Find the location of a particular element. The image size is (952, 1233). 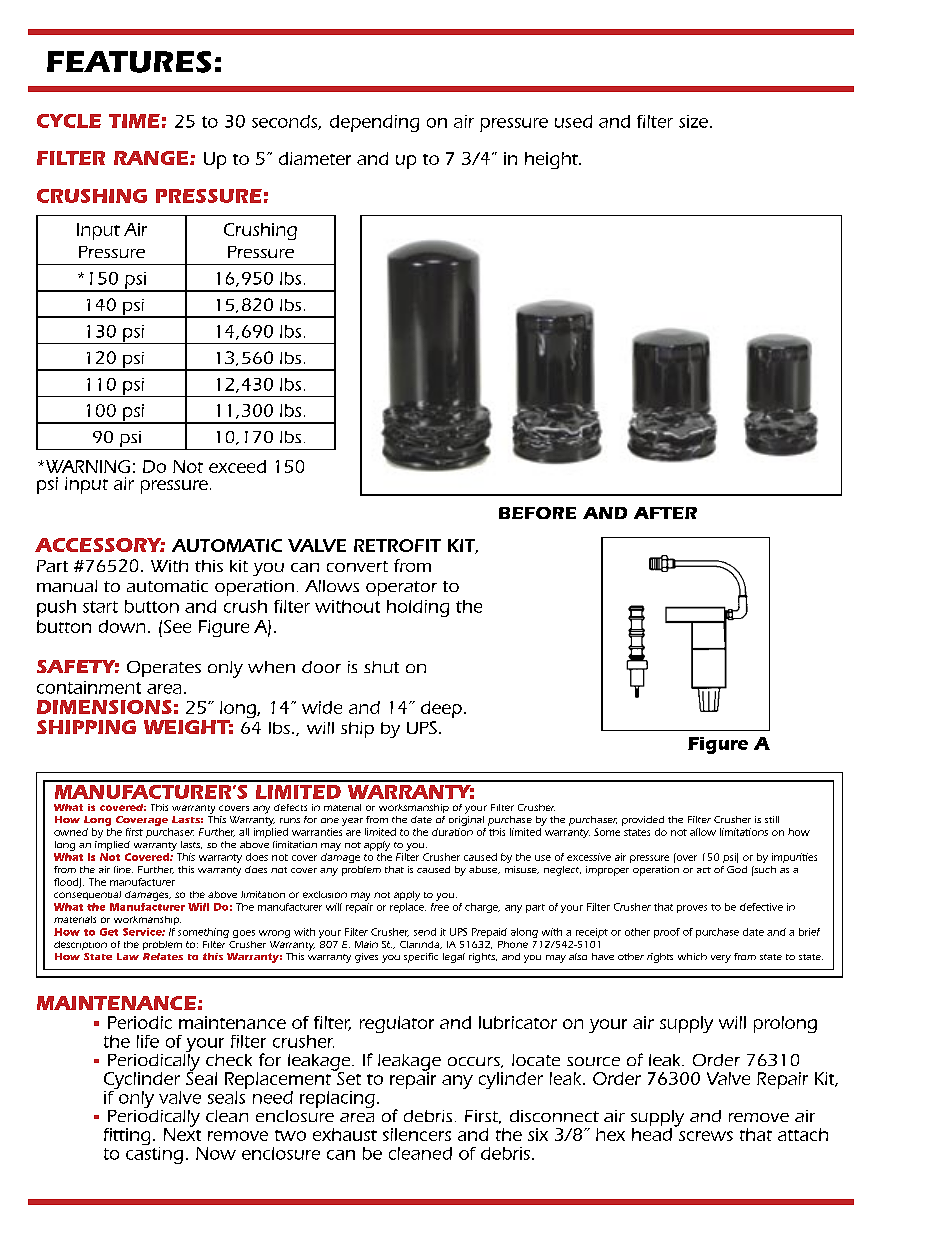

original is located at coordinates (466, 821).
